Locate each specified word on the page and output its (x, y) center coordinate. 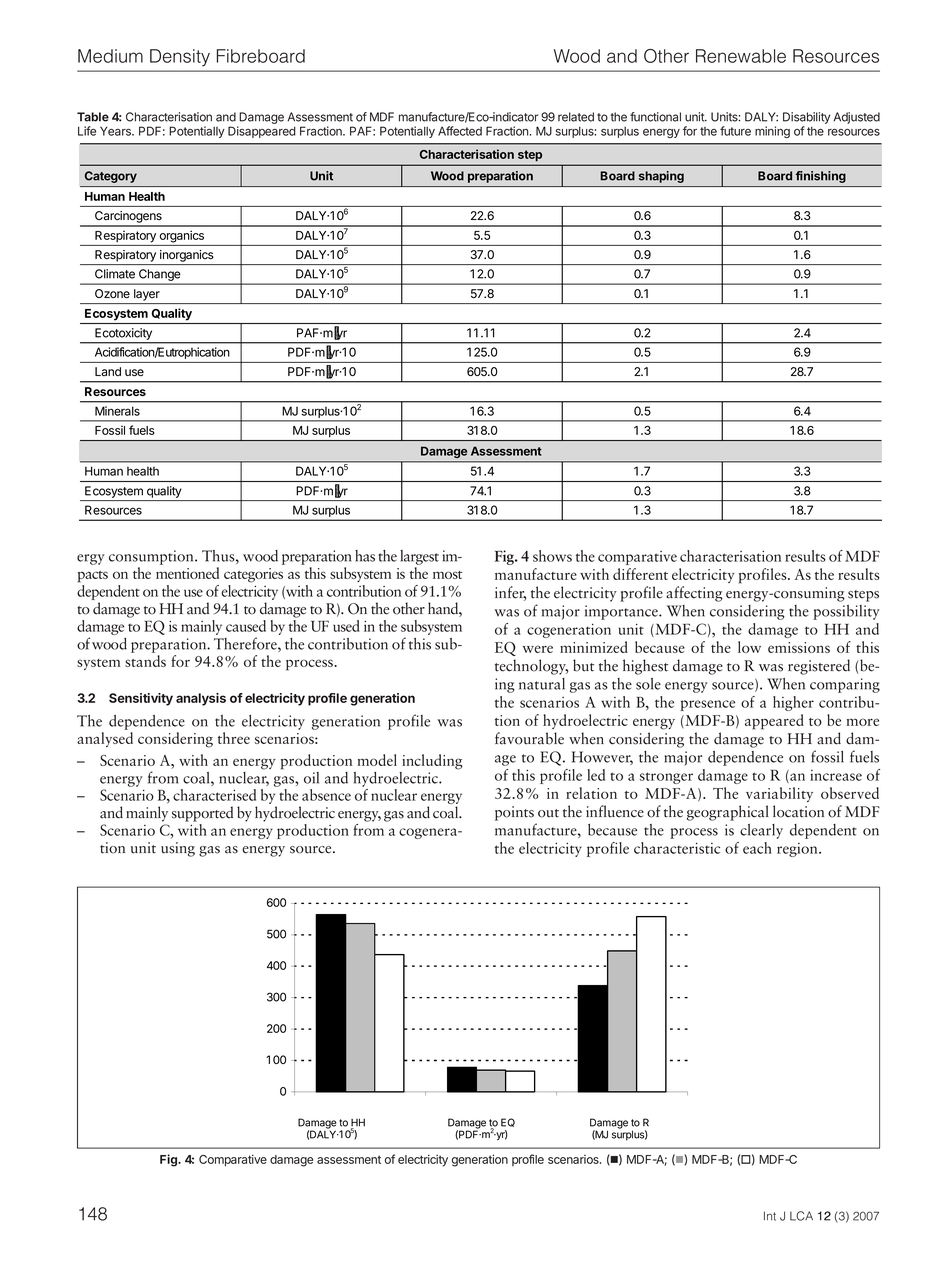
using (178, 849)
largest (419, 557)
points (514, 813)
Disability (806, 118)
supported (202, 814)
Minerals (117, 411)
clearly (761, 831)
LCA (801, 1216)
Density (180, 58)
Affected (460, 131)
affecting (694, 594)
